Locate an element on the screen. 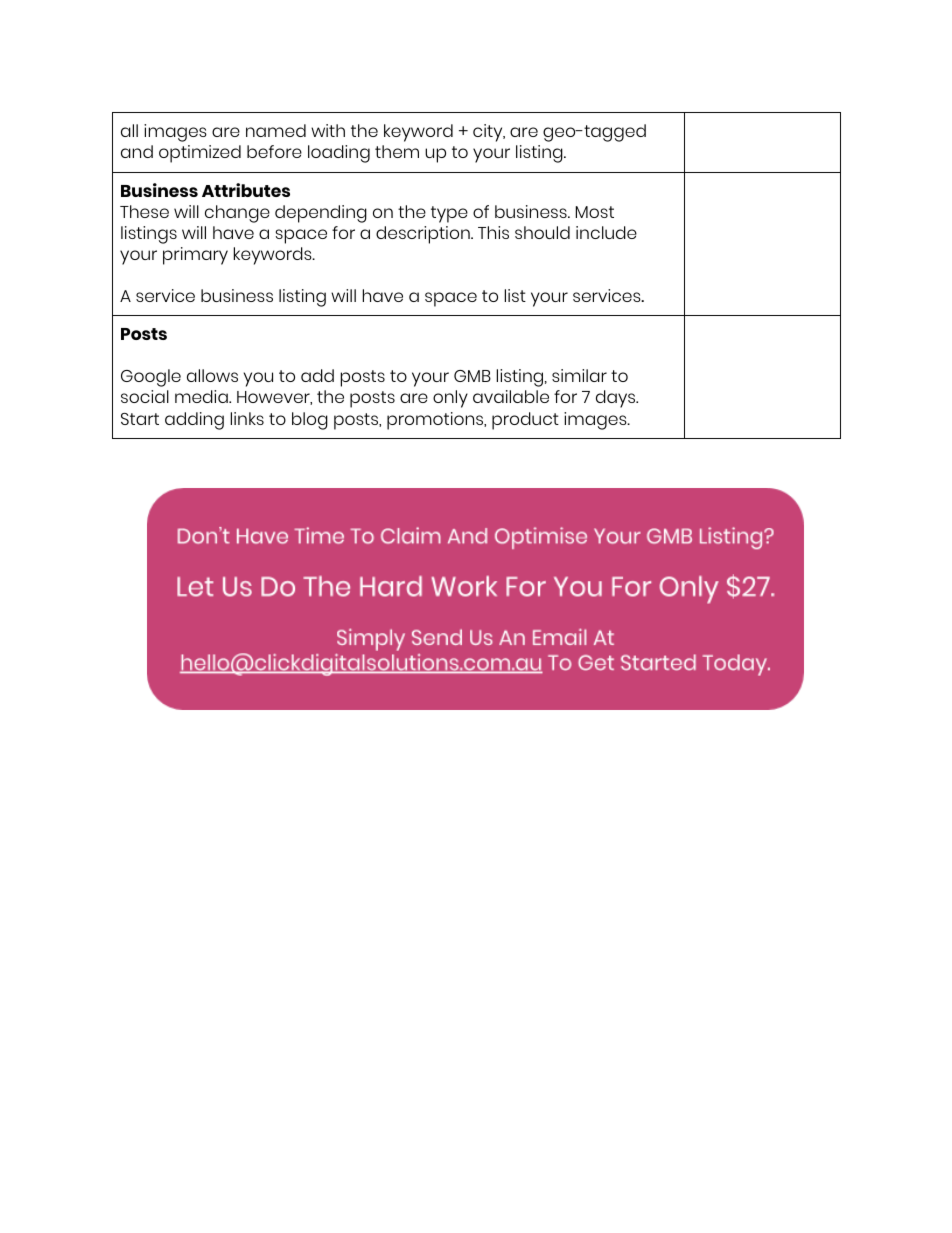 This screenshot has height=1233, width=952. change is located at coordinates (237, 214).
